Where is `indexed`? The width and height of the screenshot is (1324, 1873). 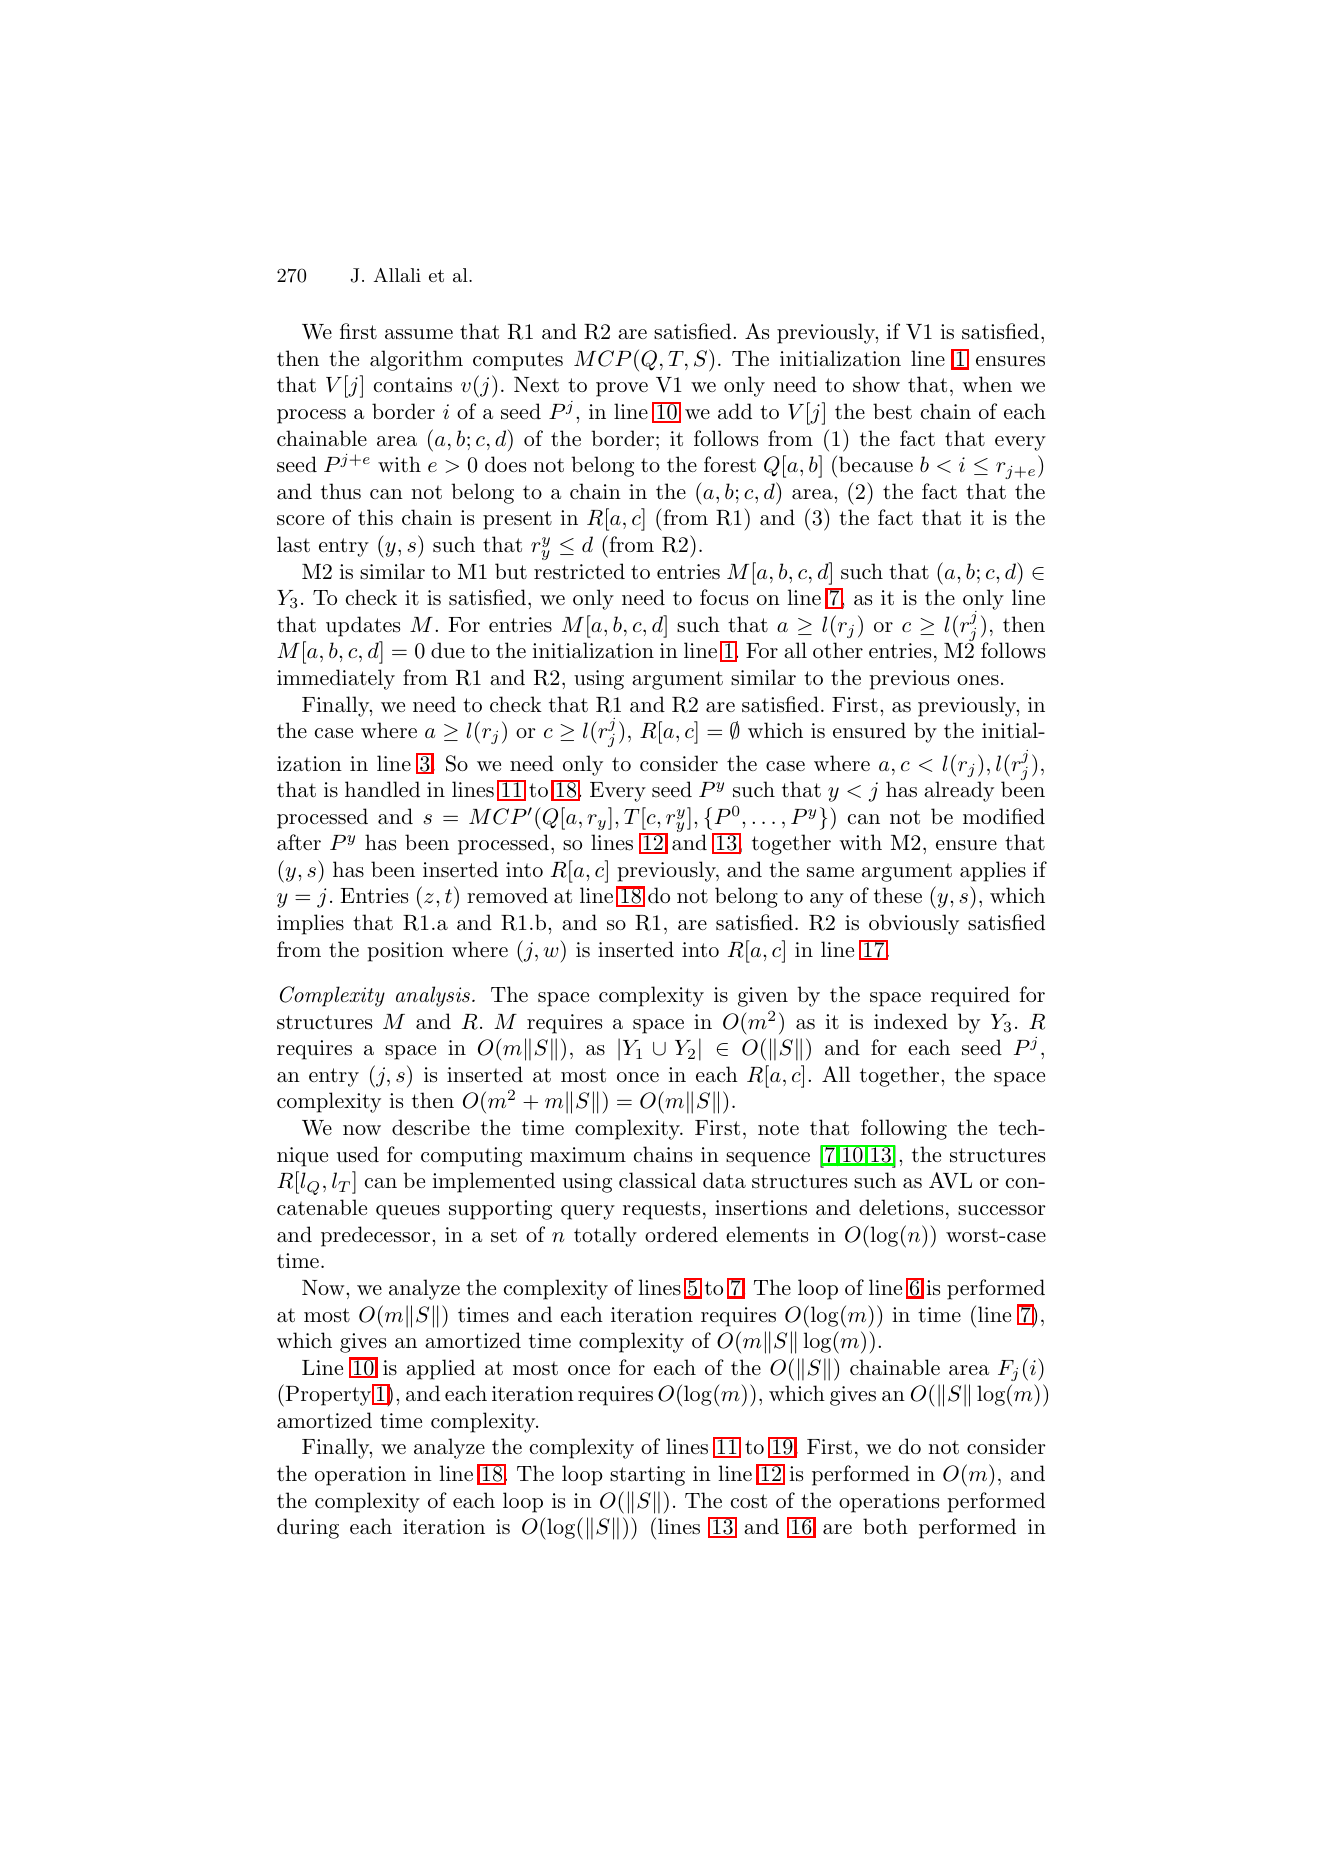
indexed is located at coordinates (911, 1021).
